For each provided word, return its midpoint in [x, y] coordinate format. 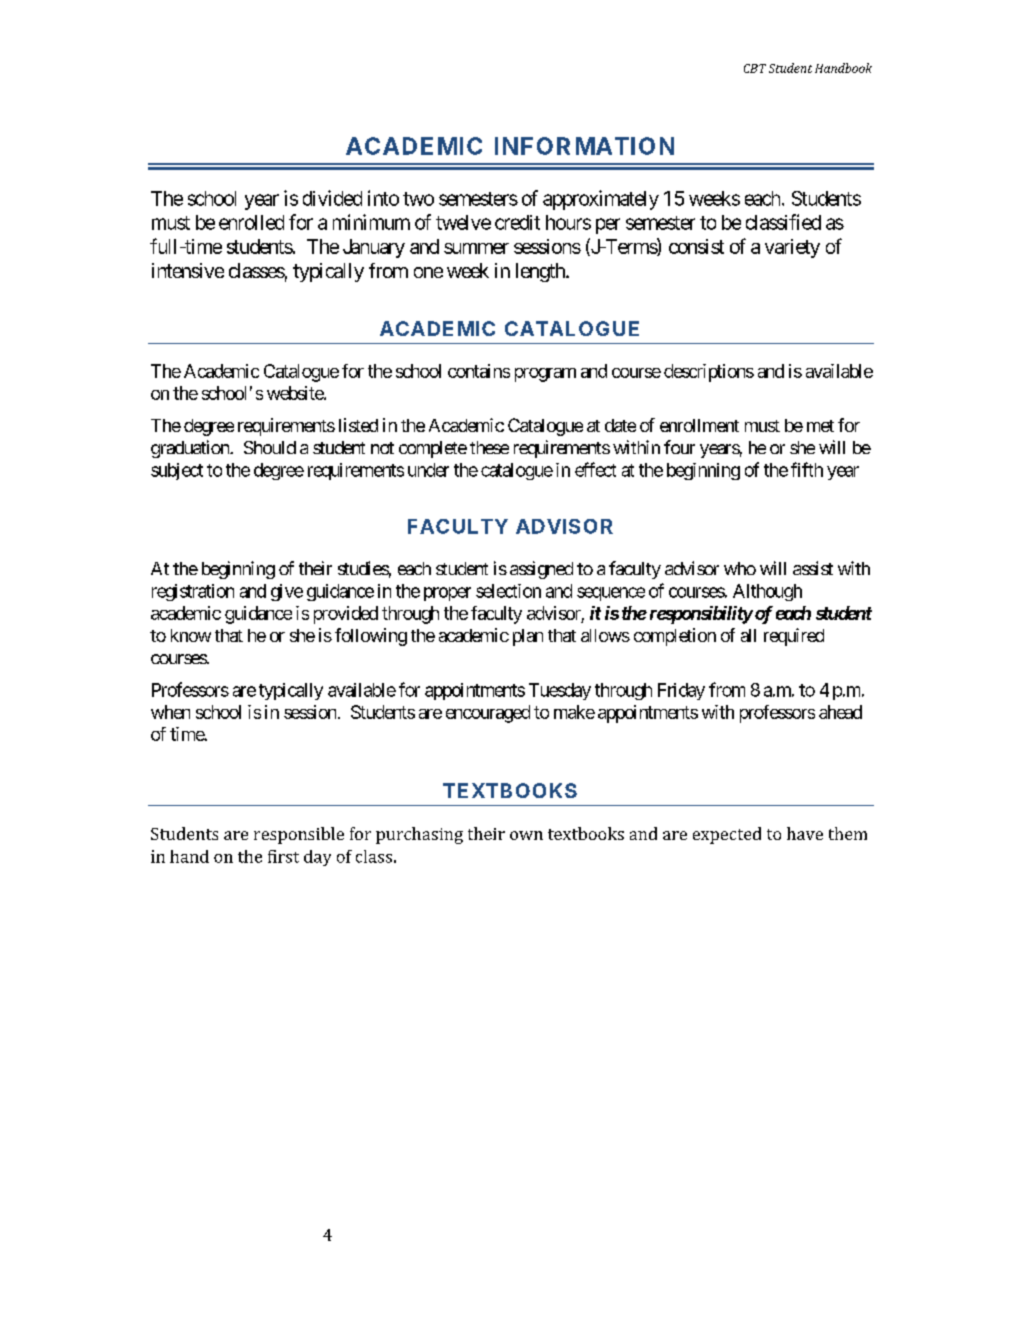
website [296, 393]
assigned [541, 570]
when [170, 712]
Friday [681, 691]
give [287, 592]
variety [792, 248]
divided [332, 198]
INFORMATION [584, 146]
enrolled [251, 222]
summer [476, 248]
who [740, 568]
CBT [755, 68]
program [545, 375]
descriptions [709, 373]
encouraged [488, 714]
